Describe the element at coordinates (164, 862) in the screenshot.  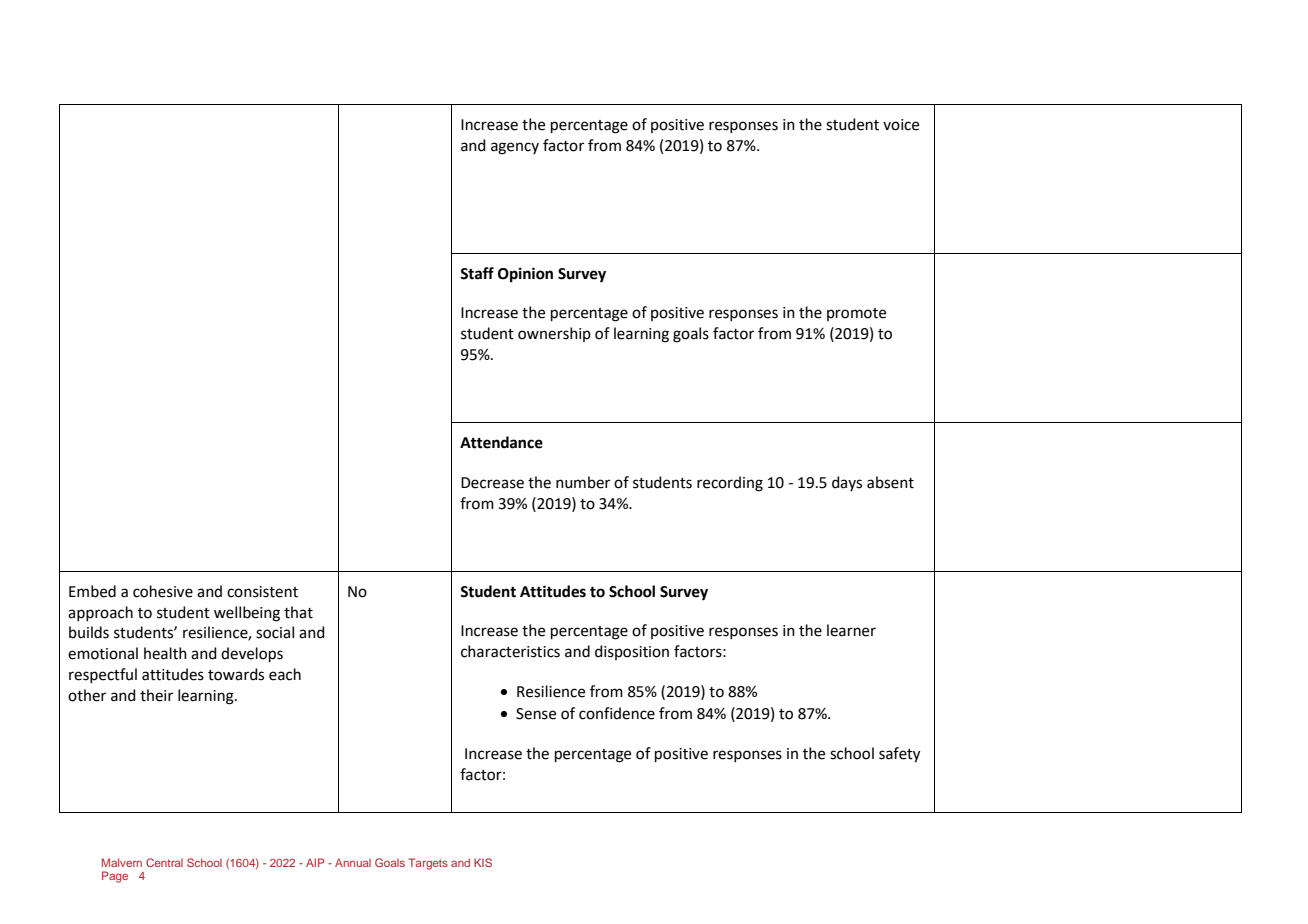
I see `Central` at that location.
